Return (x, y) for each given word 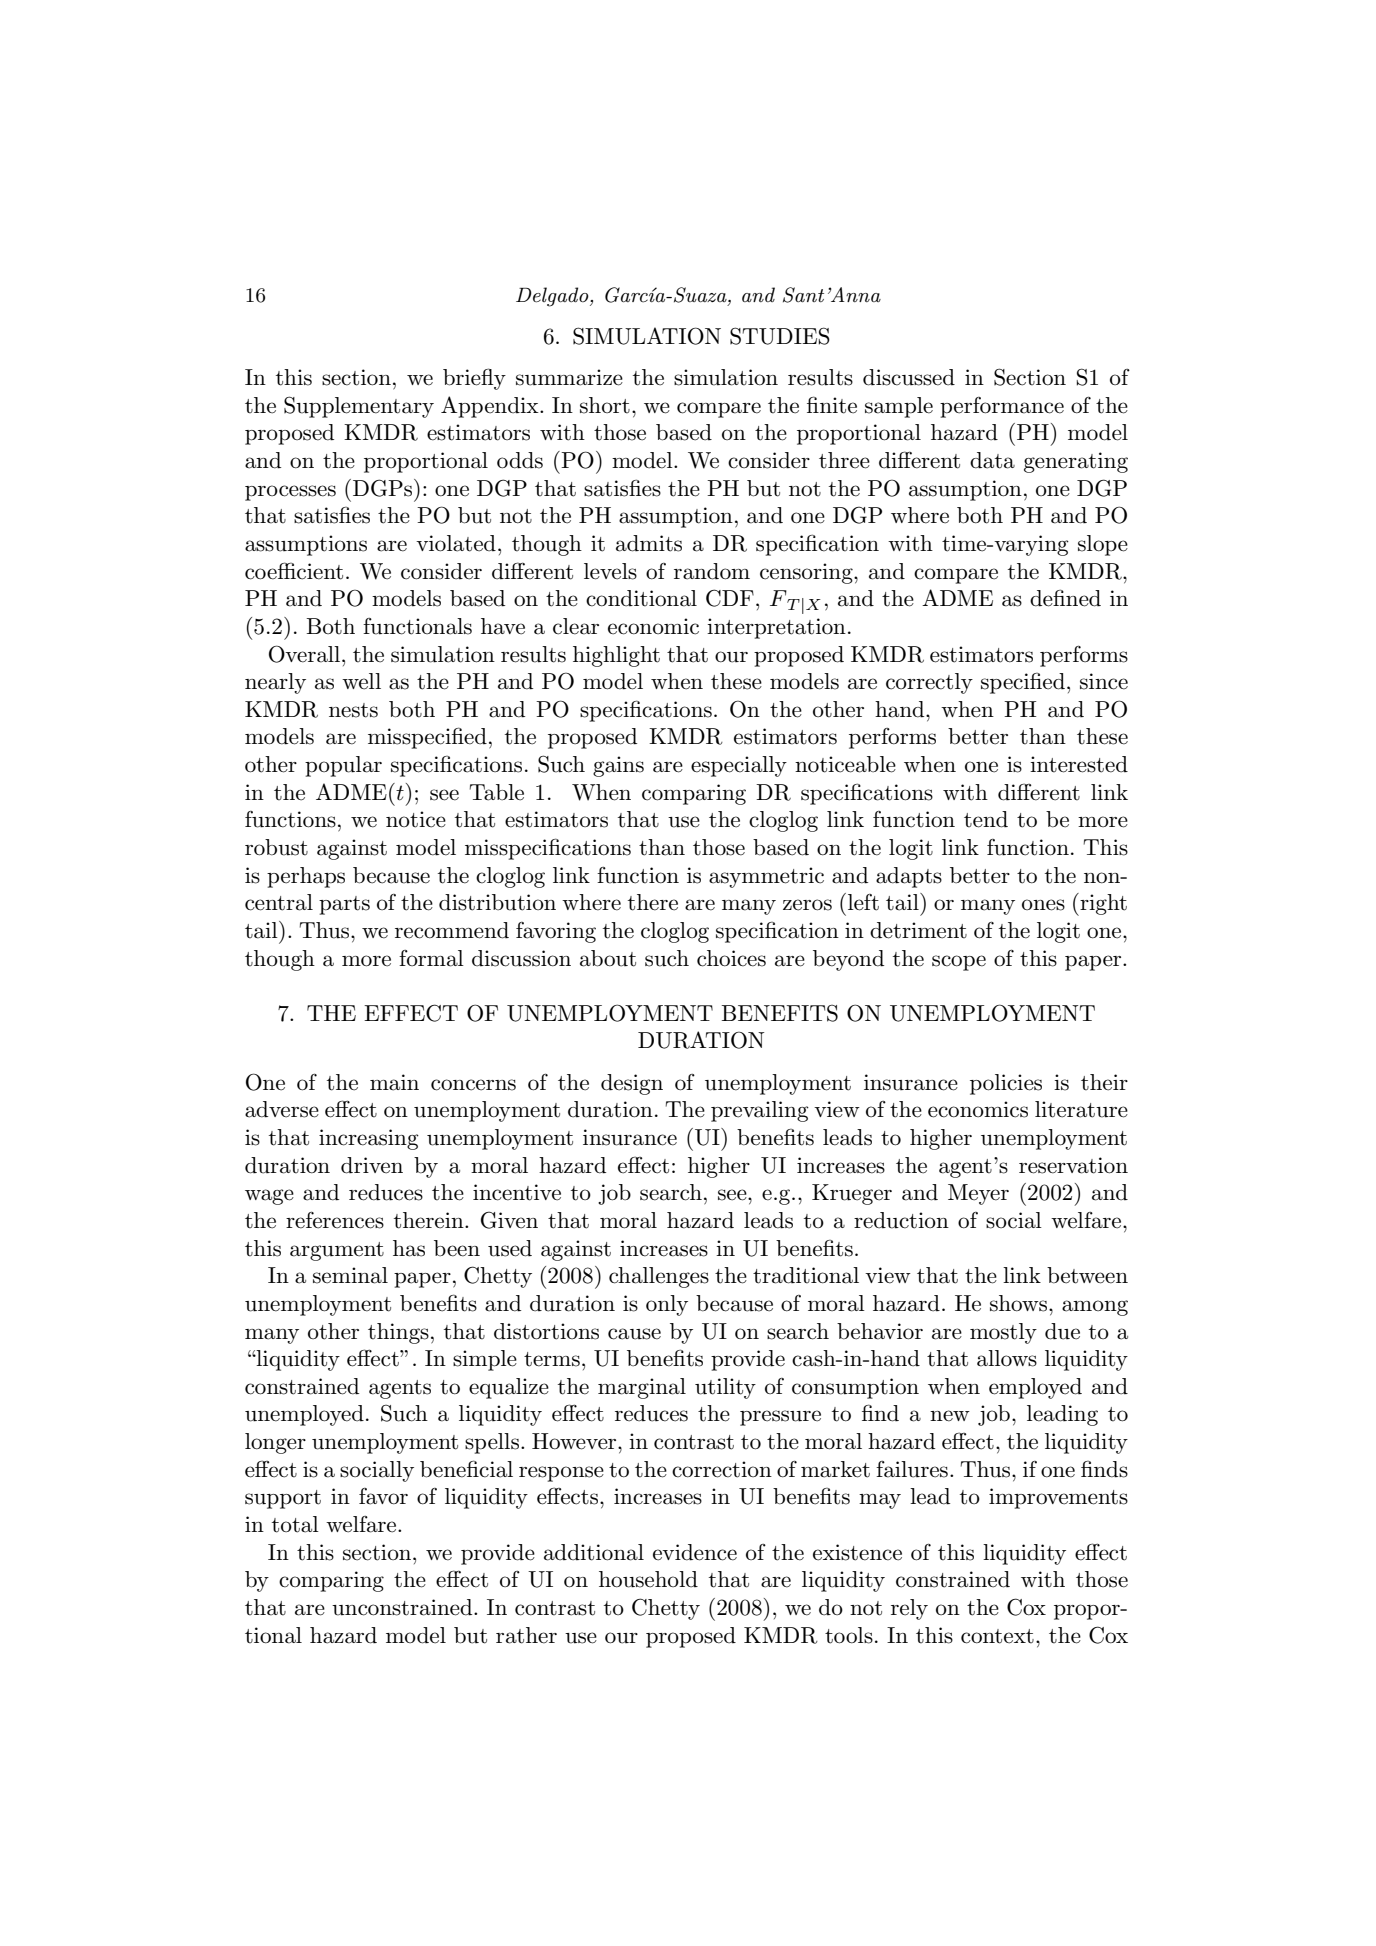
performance (1002, 407)
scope (959, 963)
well (361, 681)
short (605, 405)
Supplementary (359, 407)
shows (1020, 1303)
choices (731, 958)
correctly (929, 683)
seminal (350, 1275)
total (295, 1524)
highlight (616, 656)
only (667, 1305)
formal (431, 958)
